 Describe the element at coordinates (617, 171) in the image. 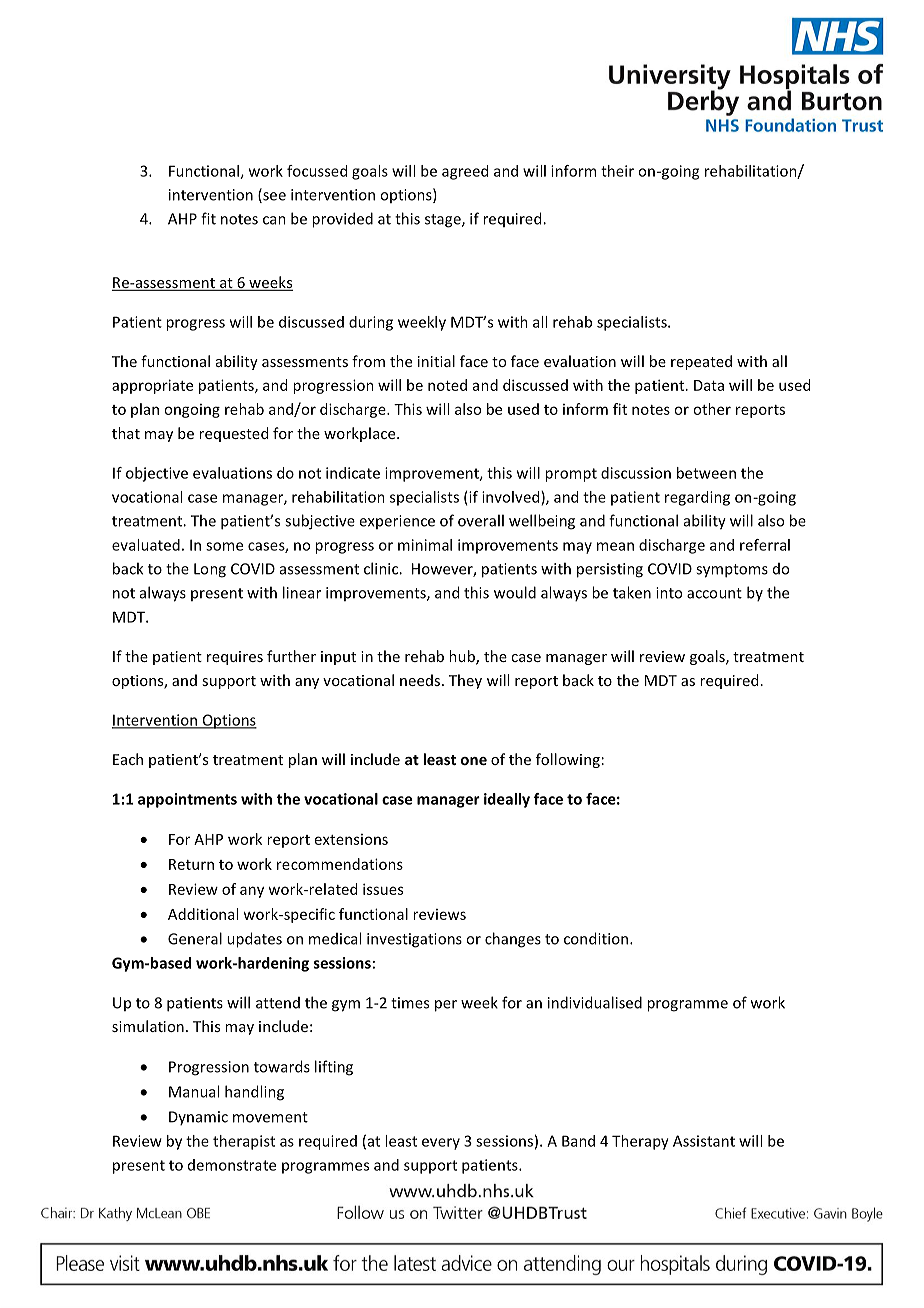

I see `their` at that location.
